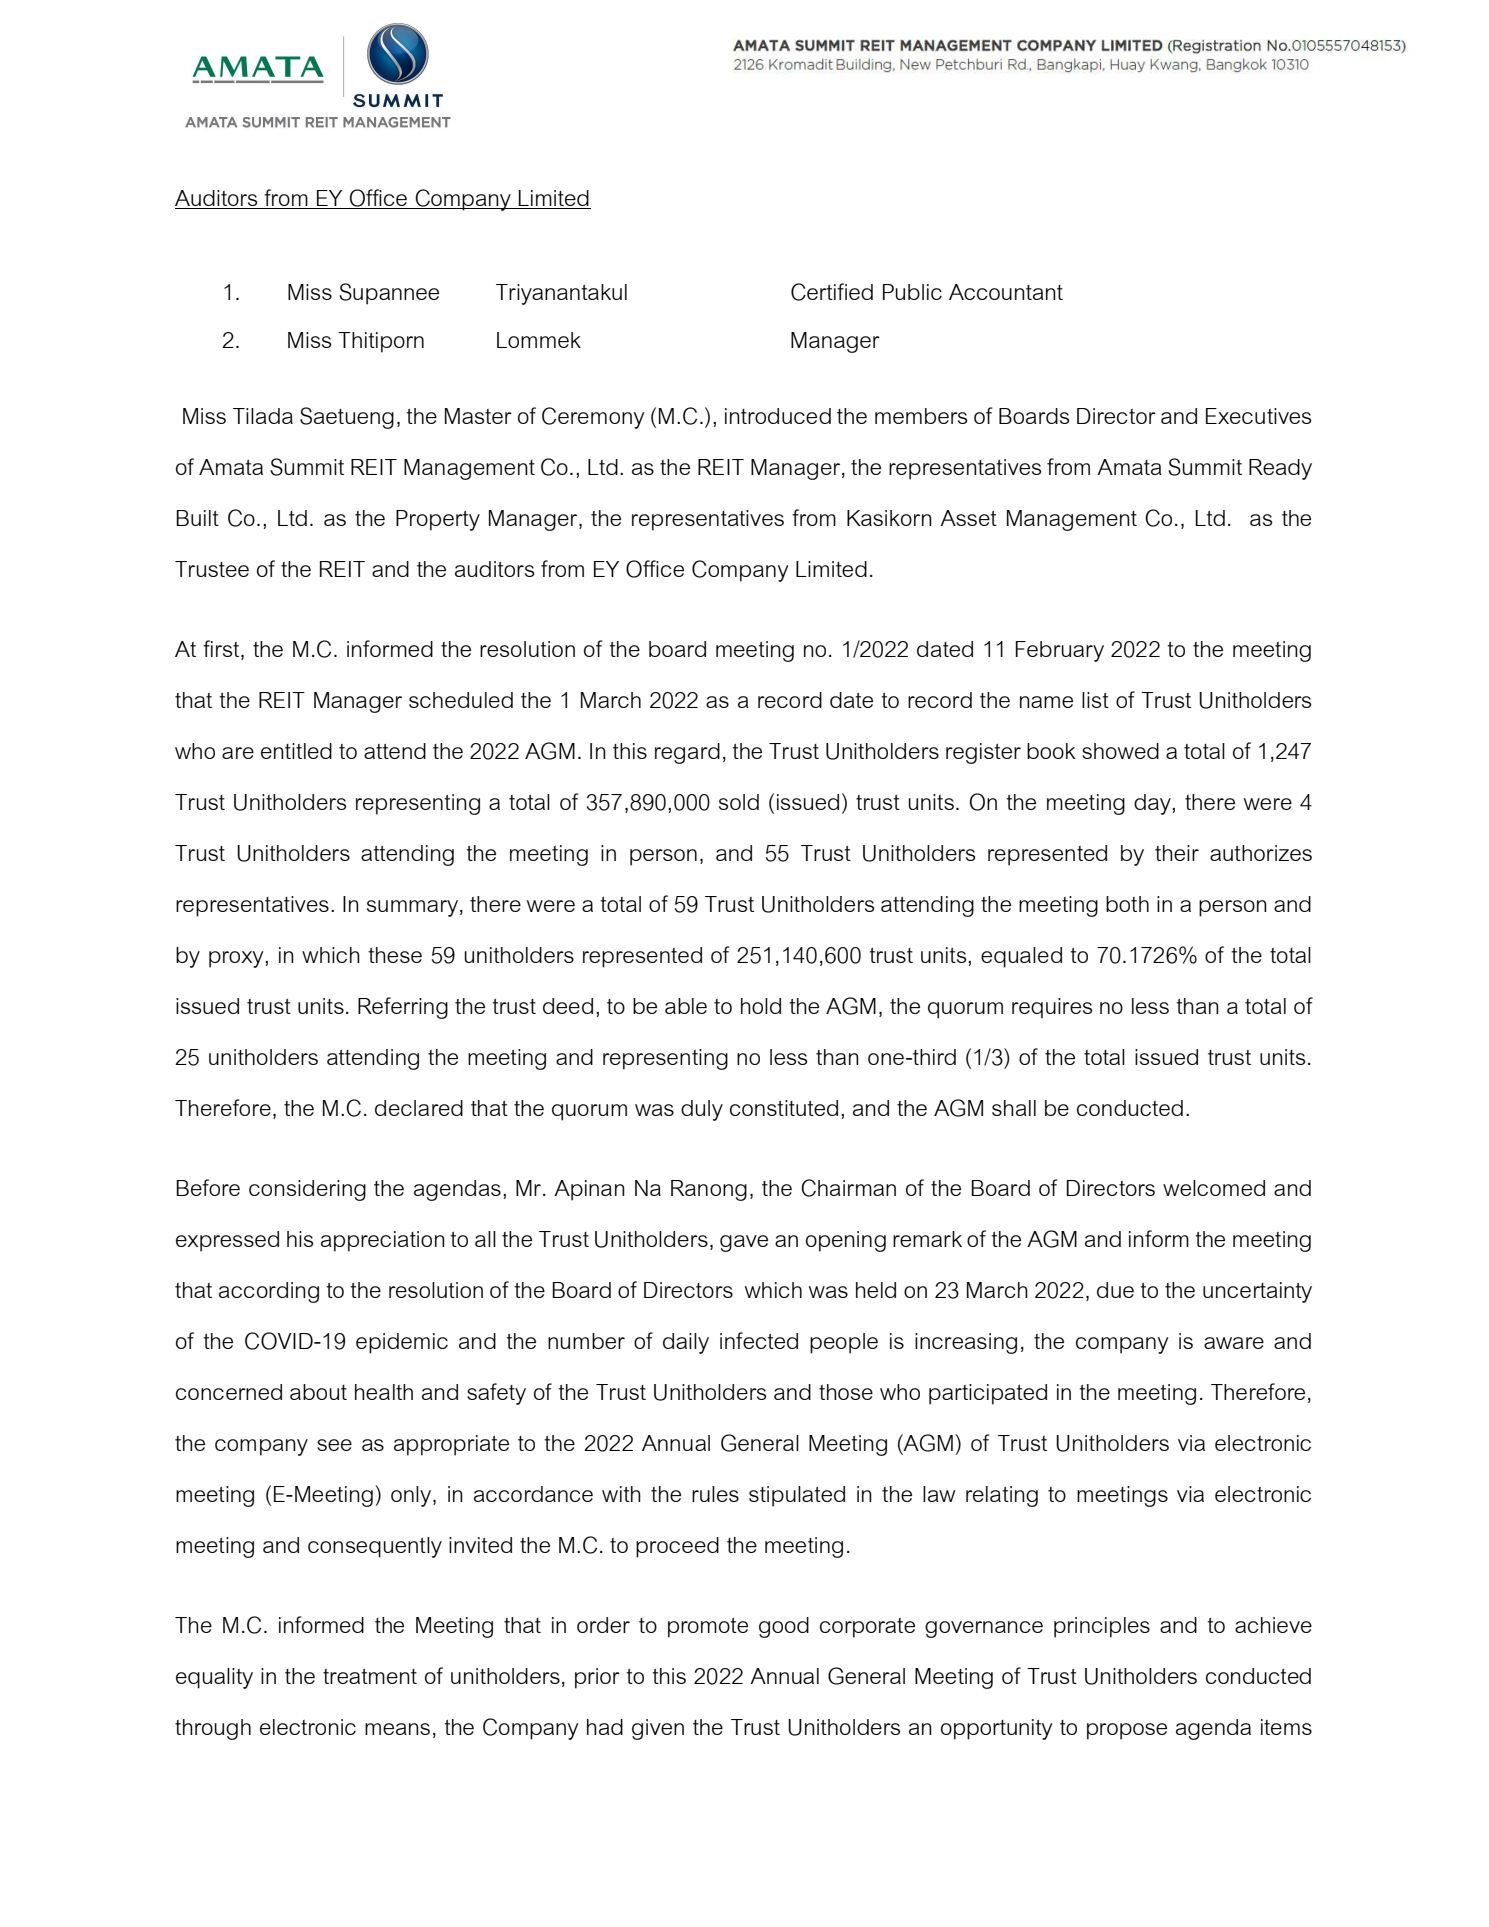 This screenshot has height=1927, width=1489. What do you see at coordinates (708, 1628) in the screenshot?
I see `promote` at bounding box center [708, 1628].
